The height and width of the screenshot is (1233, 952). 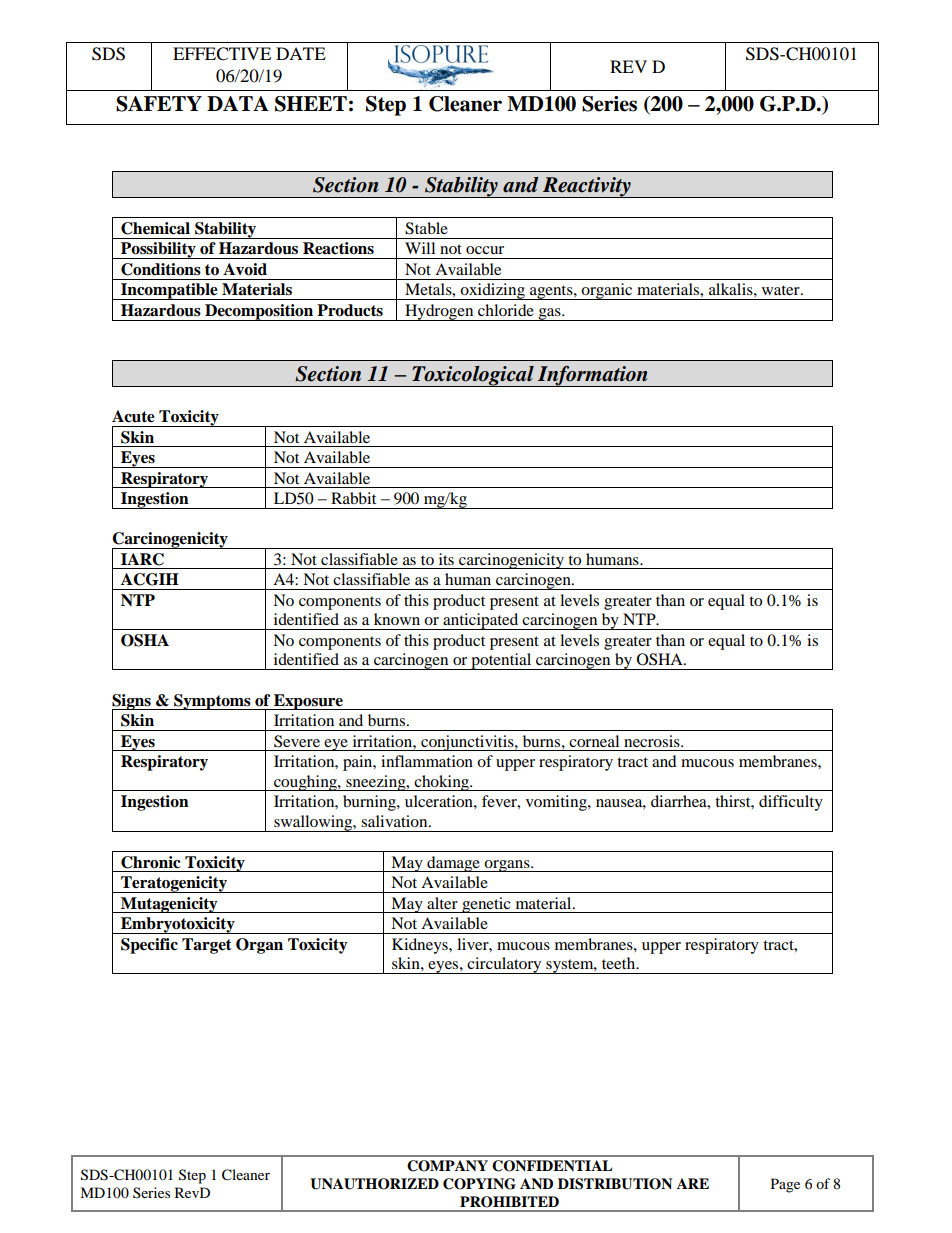 What do you see at coordinates (481, 621) in the screenshot?
I see `anticipated` at bounding box center [481, 621].
